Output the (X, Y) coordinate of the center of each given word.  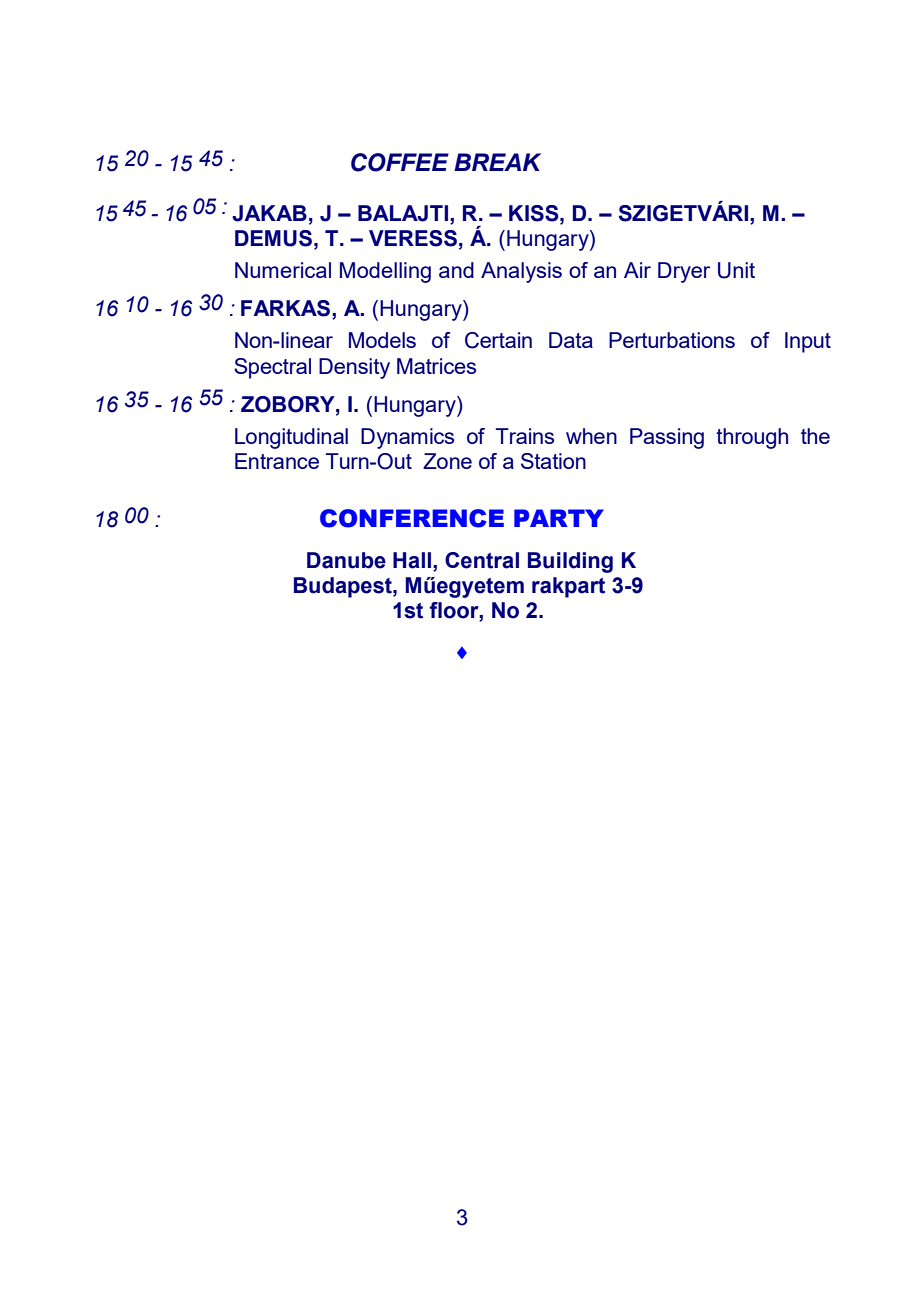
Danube (346, 560)
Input (808, 342)
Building (570, 562)
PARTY (559, 518)
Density (354, 368)
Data (571, 340)
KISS (535, 213)
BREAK (497, 162)
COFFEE (400, 162)
